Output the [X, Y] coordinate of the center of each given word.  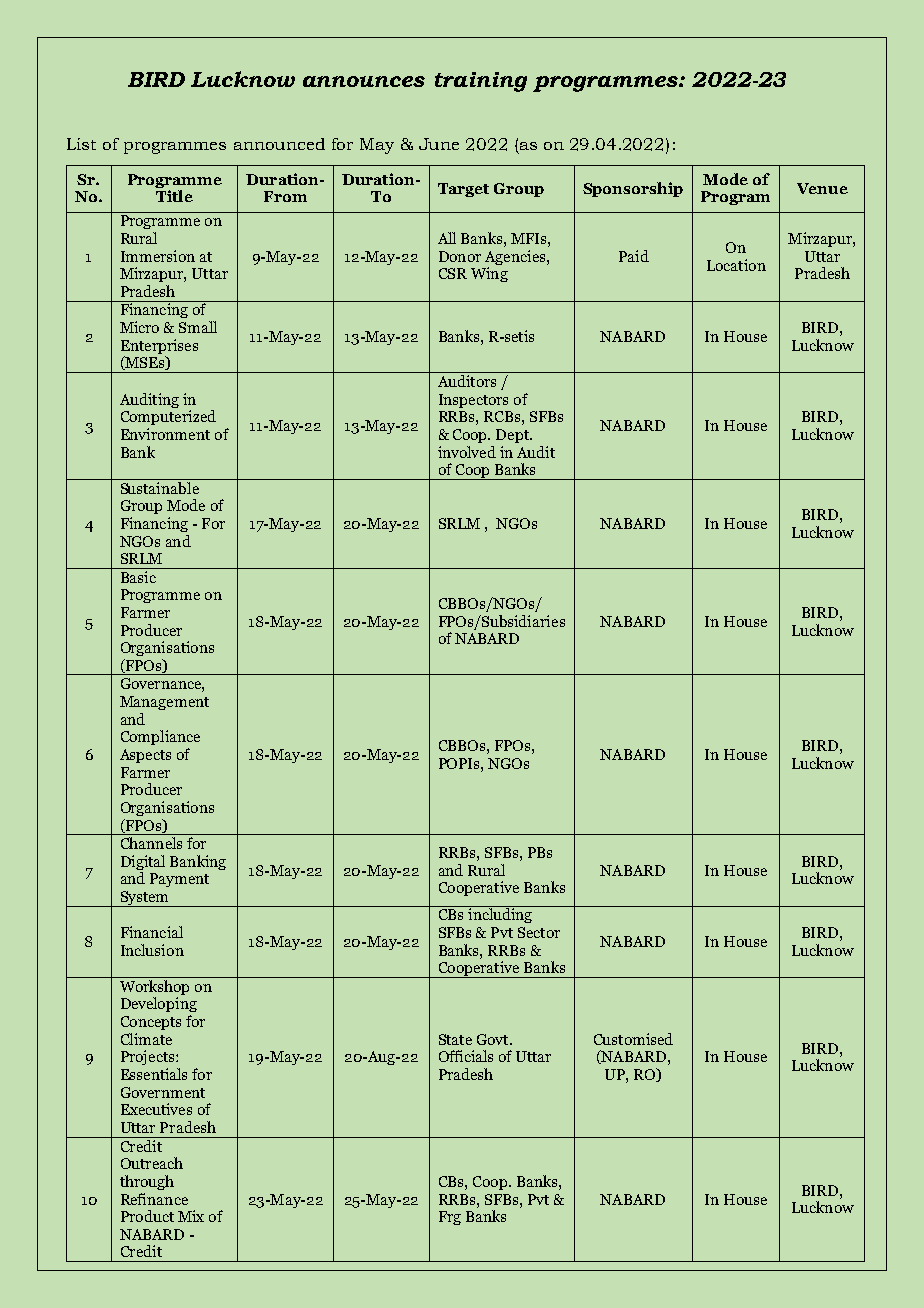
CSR [453, 273]
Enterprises [159, 348]
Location [736, 265]
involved [467, 452]
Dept [513, 436]
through [147, 1182]
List [81, 144]
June [439, 144]
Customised [633, 1039]
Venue [822, 188]
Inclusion [152, 950]
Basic [138, 577]
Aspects [145, 756]
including [500, 914]
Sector [539, 932]
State [455, 1039]
